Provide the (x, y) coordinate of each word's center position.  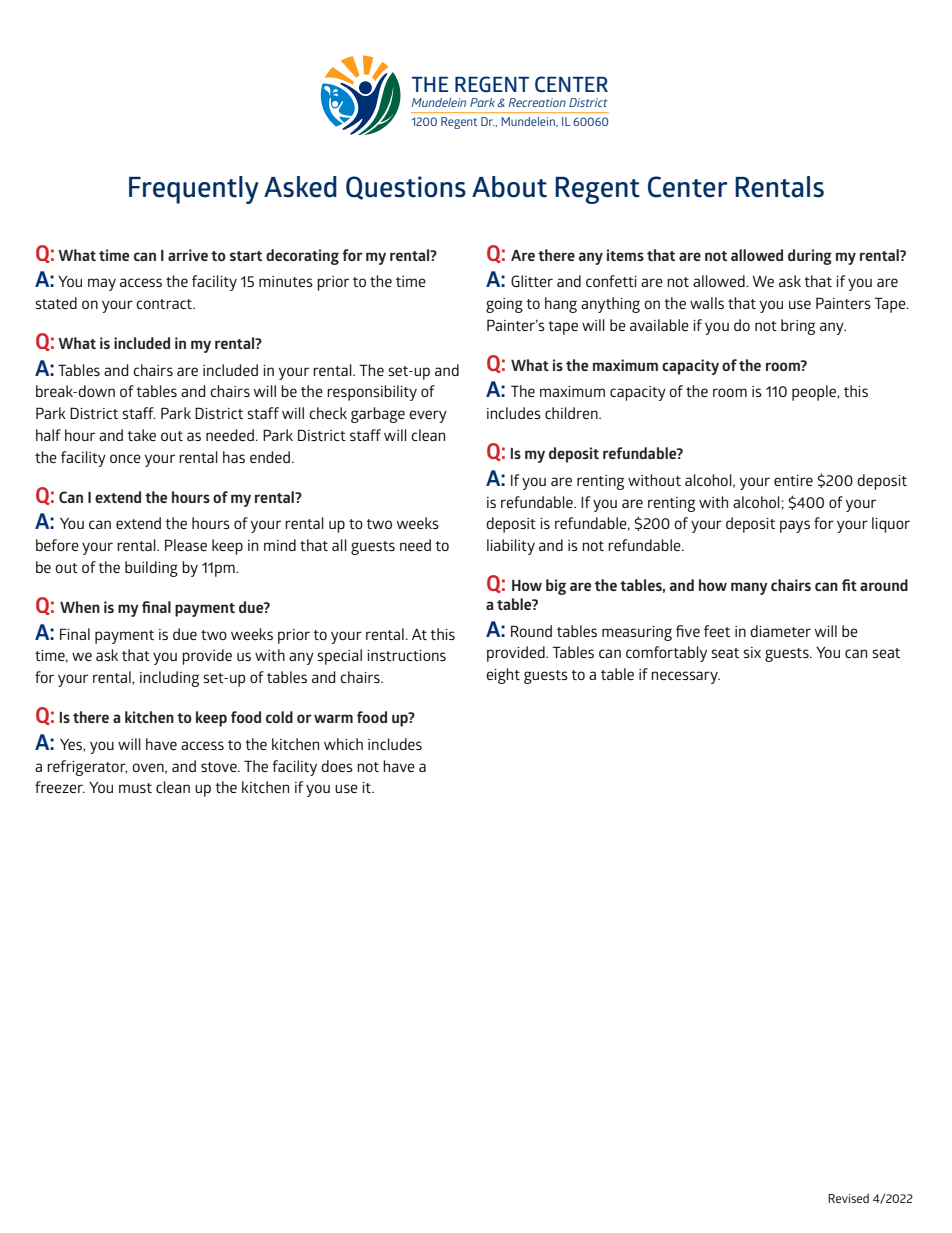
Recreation (537, 102)
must (135, 788)
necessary (685, 677)
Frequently (194, 190)
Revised (848, 1198)
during (810, 257)
